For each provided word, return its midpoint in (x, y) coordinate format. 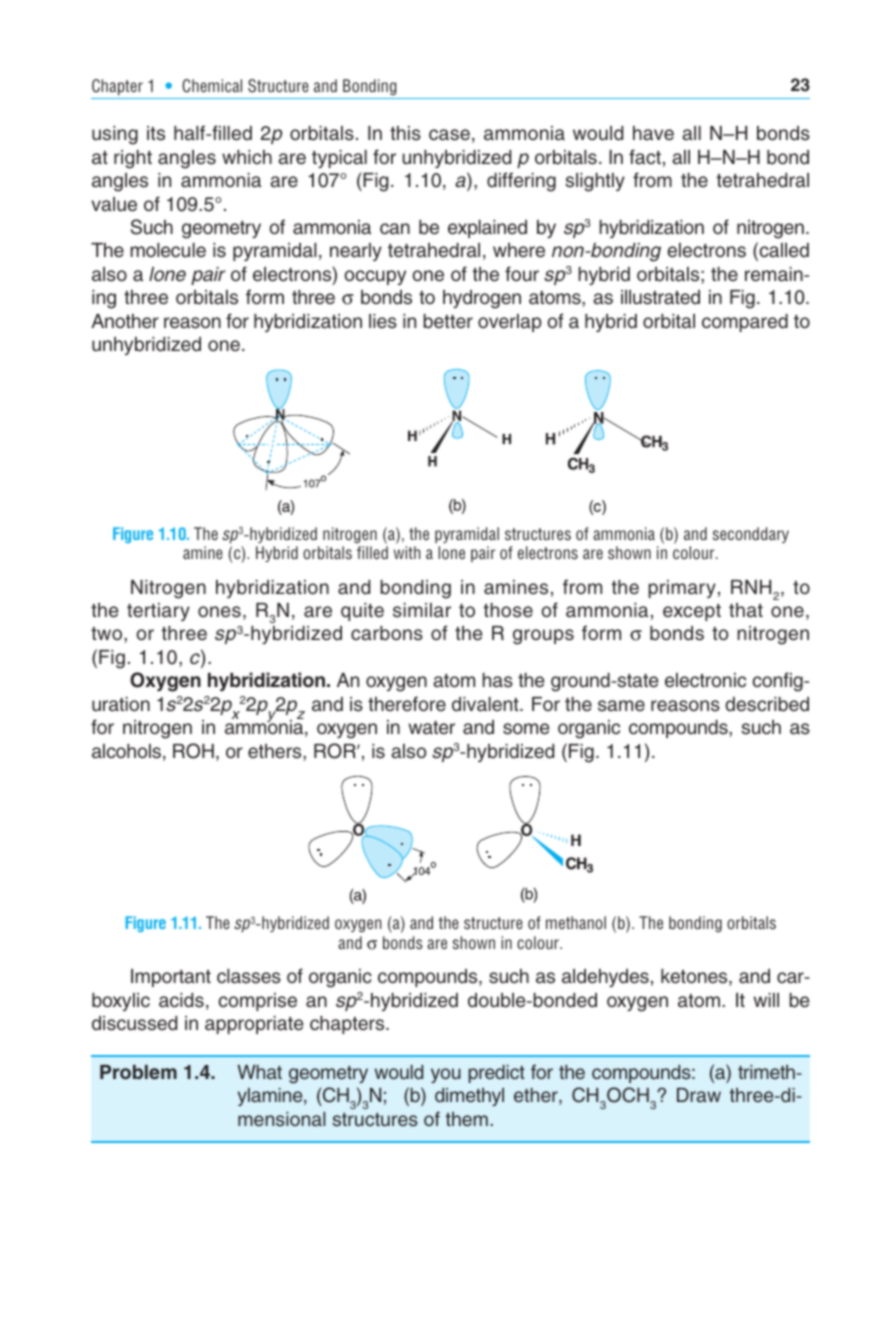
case (449, 135)
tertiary (158, 612)
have (653, 133)
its (156, 133)
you (446, 1075)
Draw (699, 1095)
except (692, 612)
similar (422, 610)
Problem (138, 1072)
